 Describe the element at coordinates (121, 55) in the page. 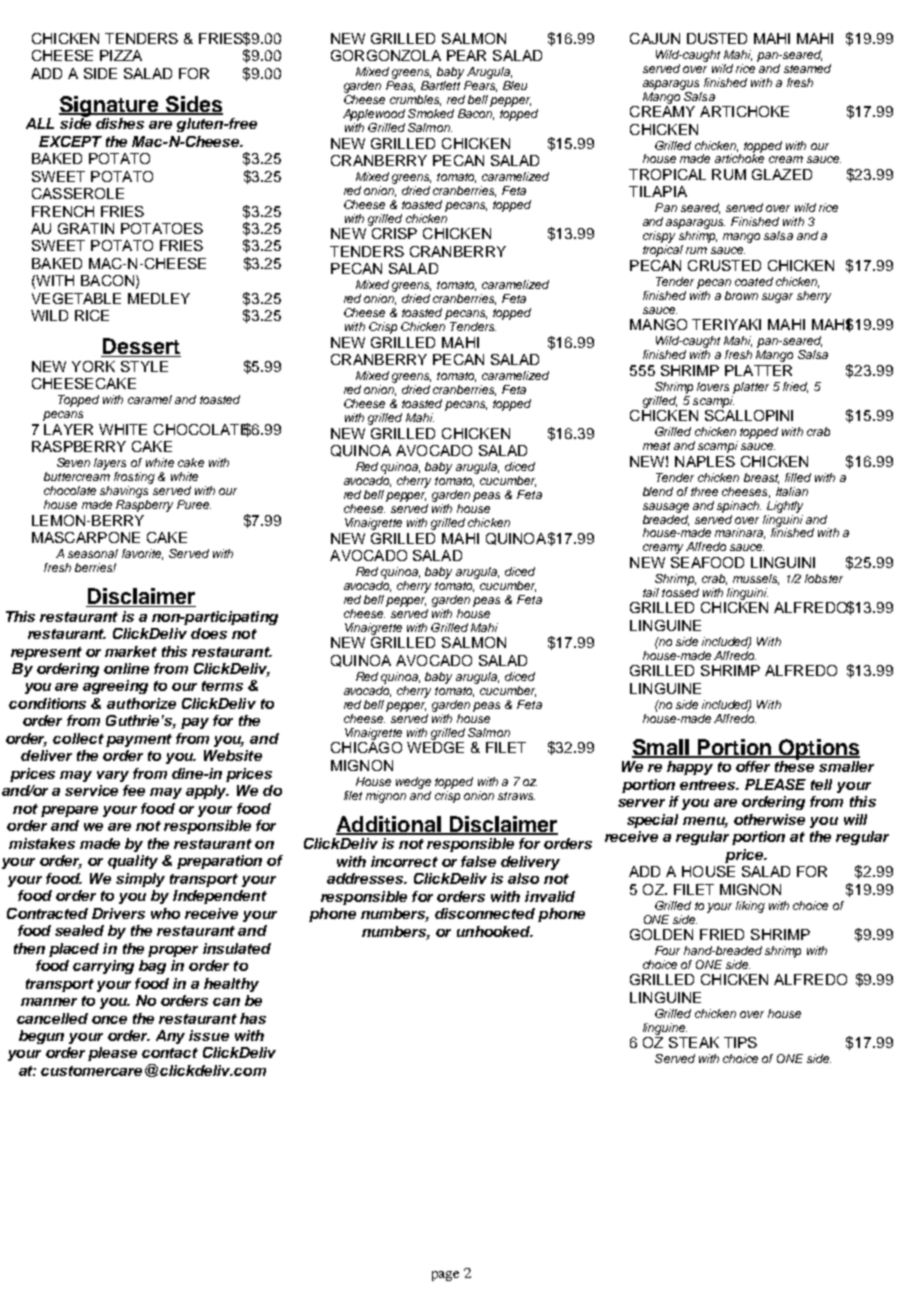

I see `PIZZA` at that location.
